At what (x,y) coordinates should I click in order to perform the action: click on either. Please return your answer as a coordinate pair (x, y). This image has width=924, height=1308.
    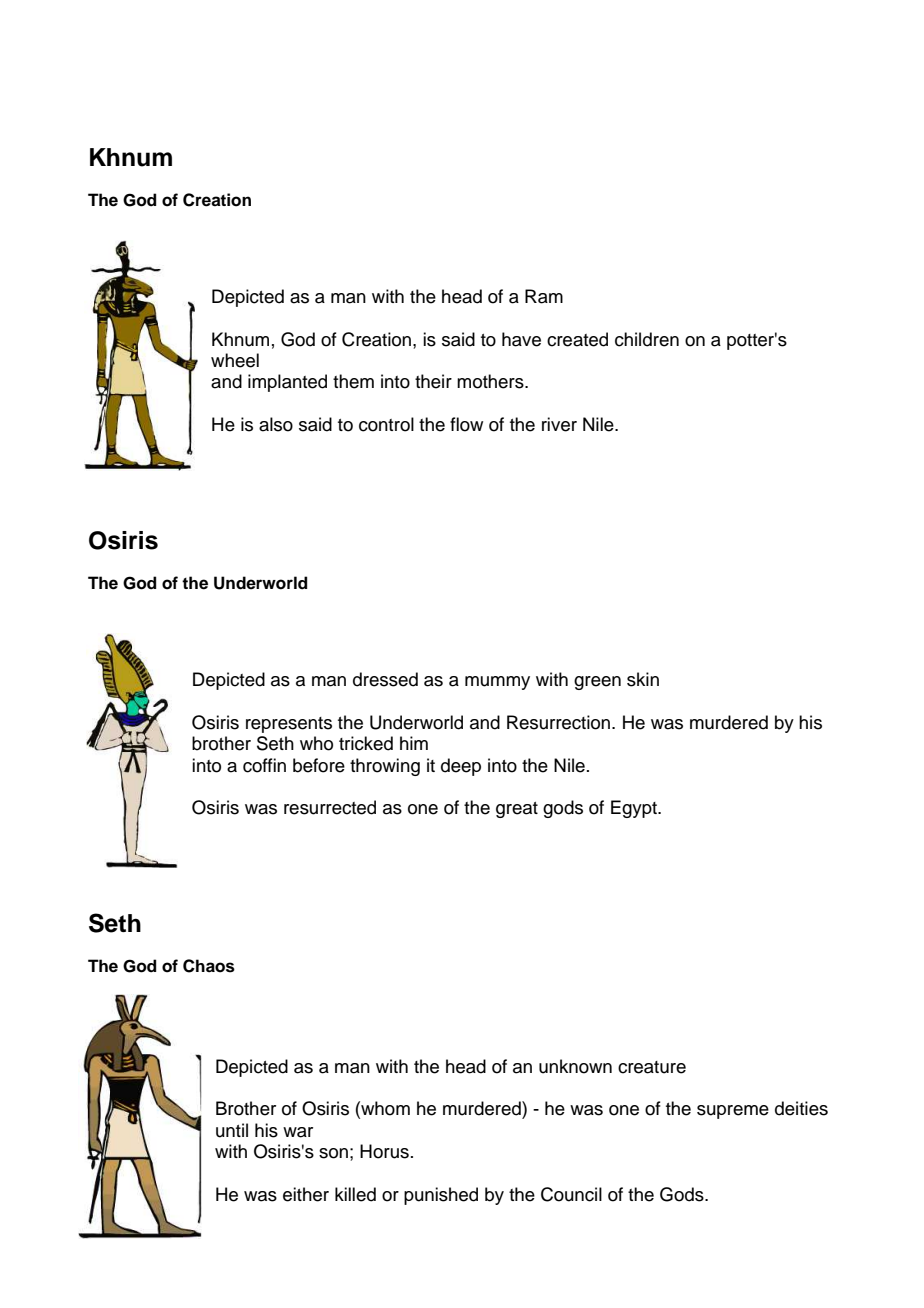
    Looking at the image, I should click on (306, 1194).
